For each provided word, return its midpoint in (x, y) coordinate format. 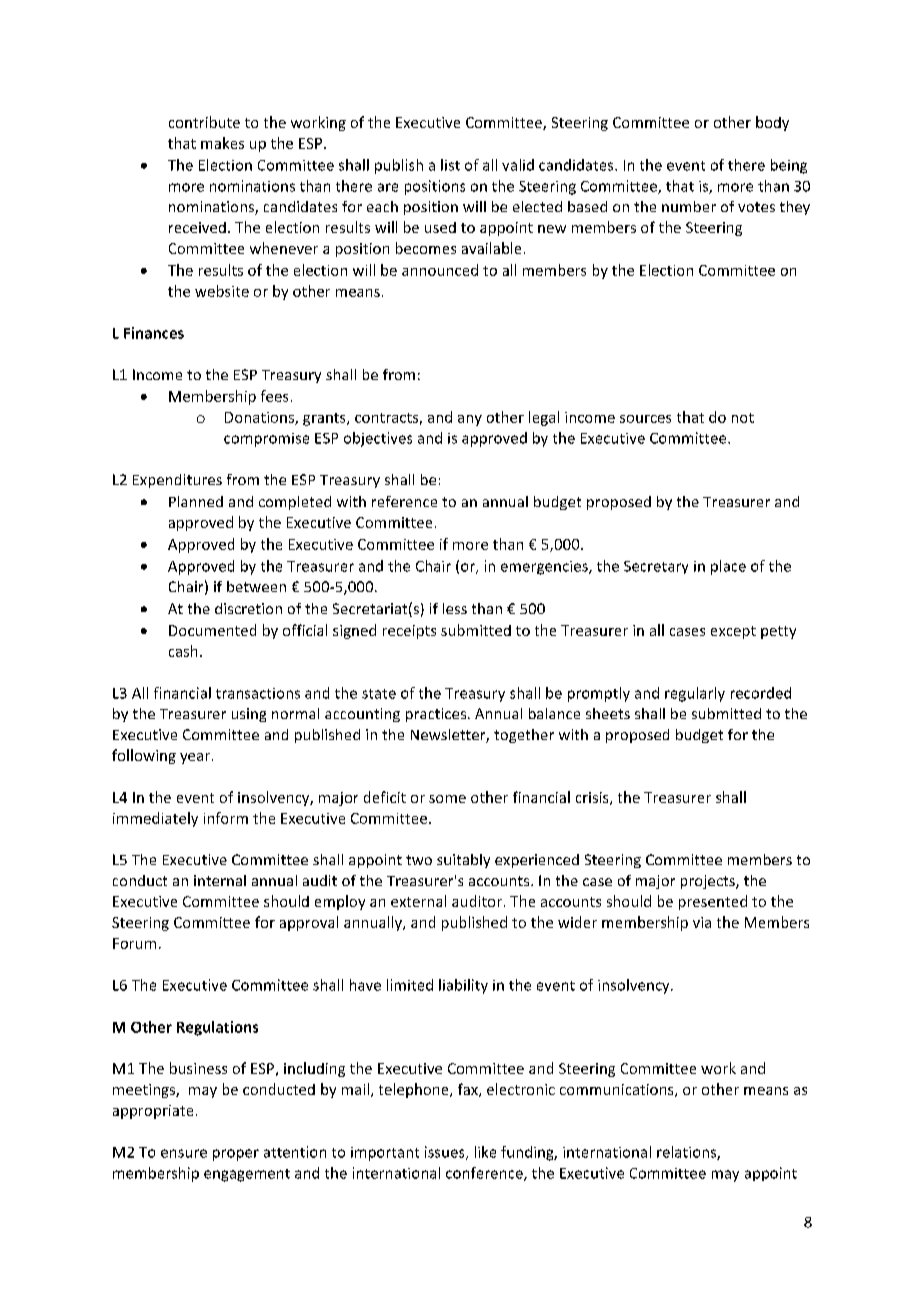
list (450, 165)
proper (236, 1155)
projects (709, 882)
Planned (196, 501)
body (772, 123)
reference (404, 501)
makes (222, 143)
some (447, 799)
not (743, 418)
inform (226, 818)
